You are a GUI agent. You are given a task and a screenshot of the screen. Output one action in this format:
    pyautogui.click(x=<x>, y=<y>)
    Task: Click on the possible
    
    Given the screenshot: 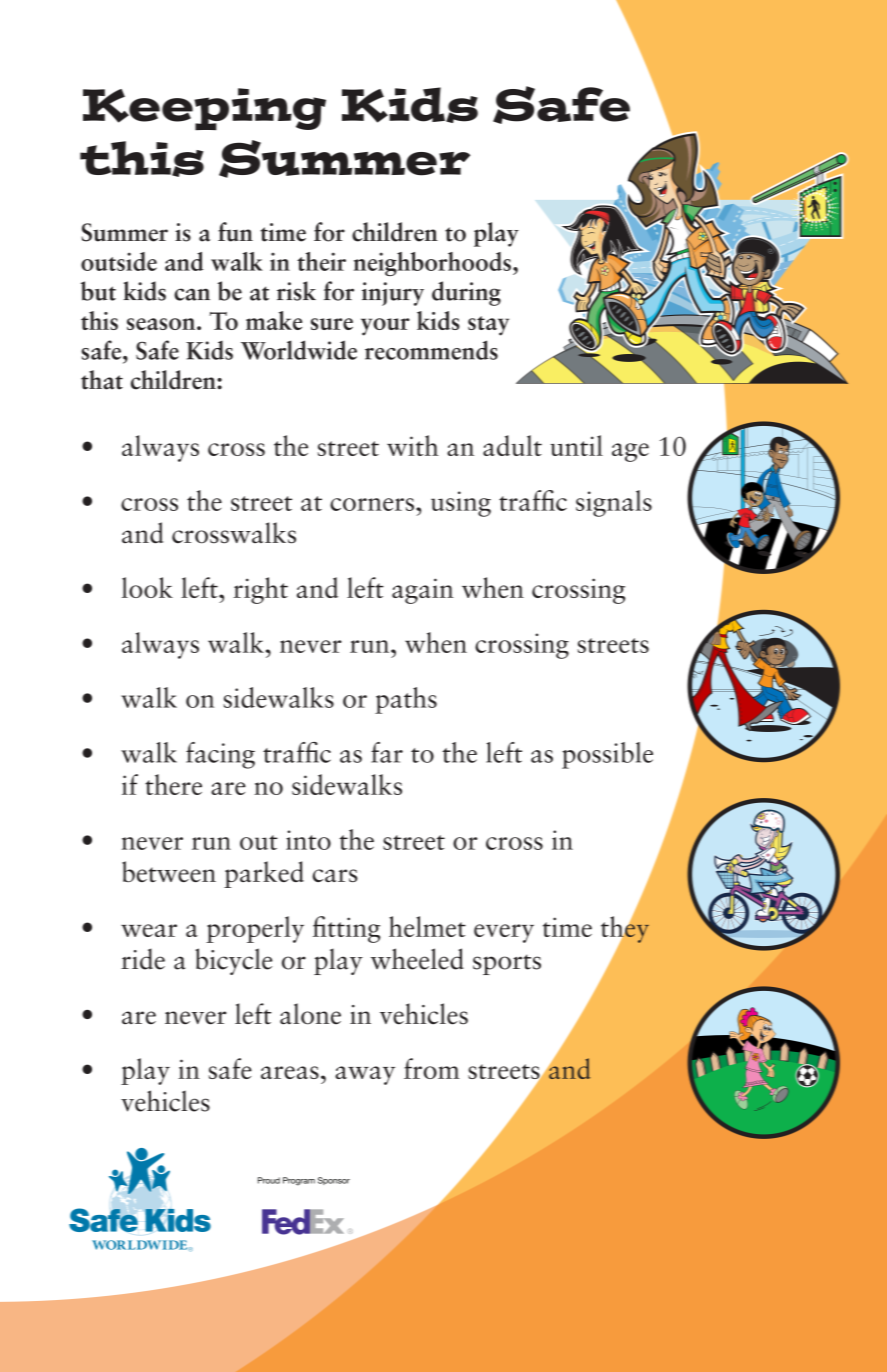 What is the action you would take?
    pyautogui.click(x=607, y=755)
